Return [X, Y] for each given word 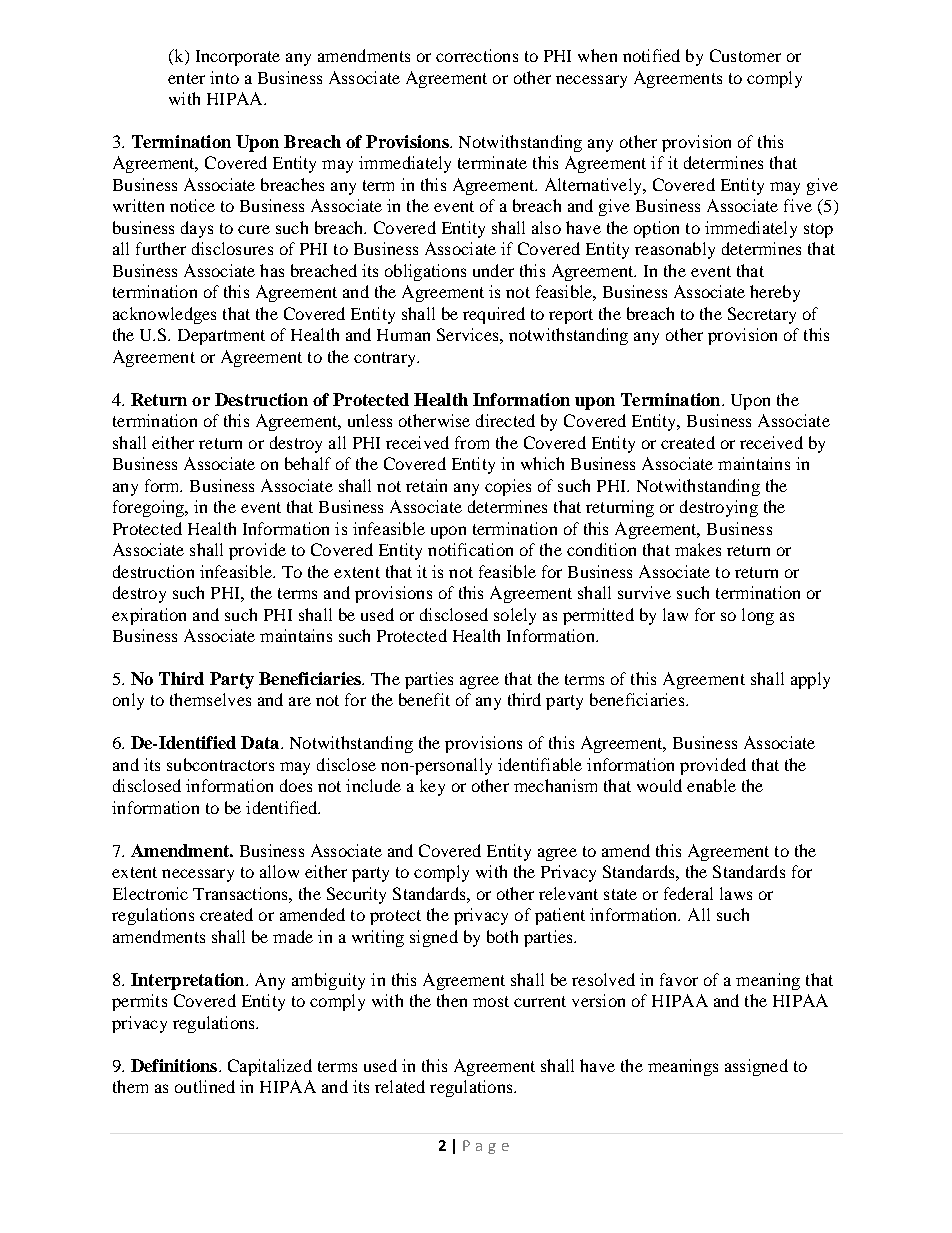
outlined [205, 1086]
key [432, 787]
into [224, 77]
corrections [477, 55]
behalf [308, 463]
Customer [745, 55]
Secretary [762, 315]
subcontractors [220, 764]
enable [711, 785]
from [472, 442]
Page [486, 1147]
